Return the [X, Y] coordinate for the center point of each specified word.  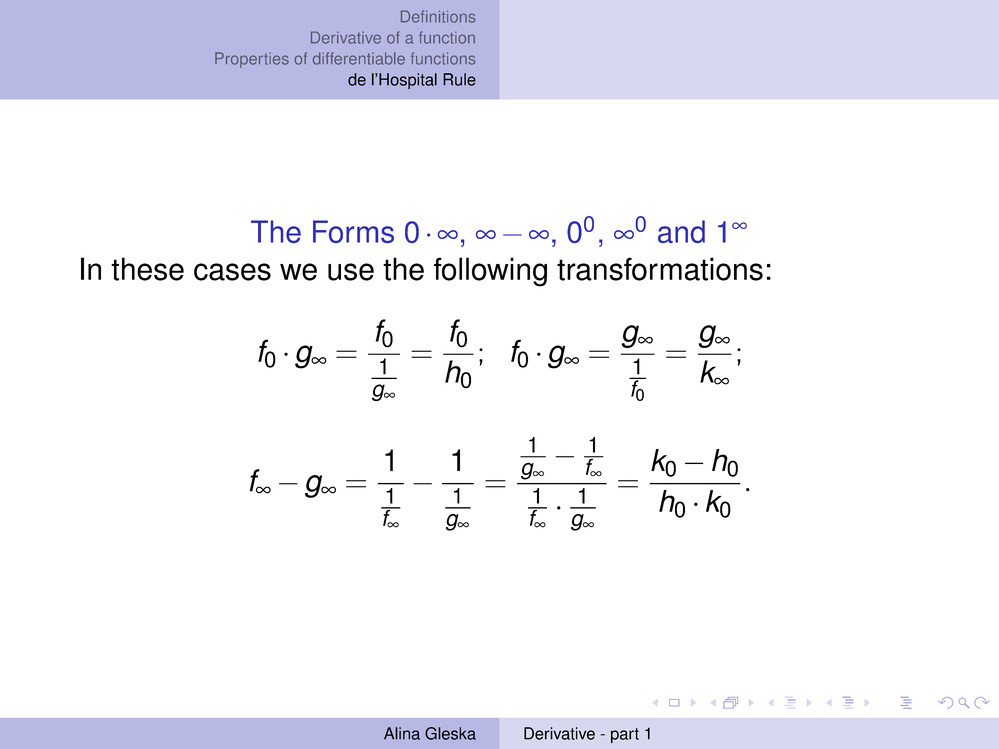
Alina [402, 733]
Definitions [438, 16]
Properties [252, 60]
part [625, 735]
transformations [660, 269]
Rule [459, 79]
